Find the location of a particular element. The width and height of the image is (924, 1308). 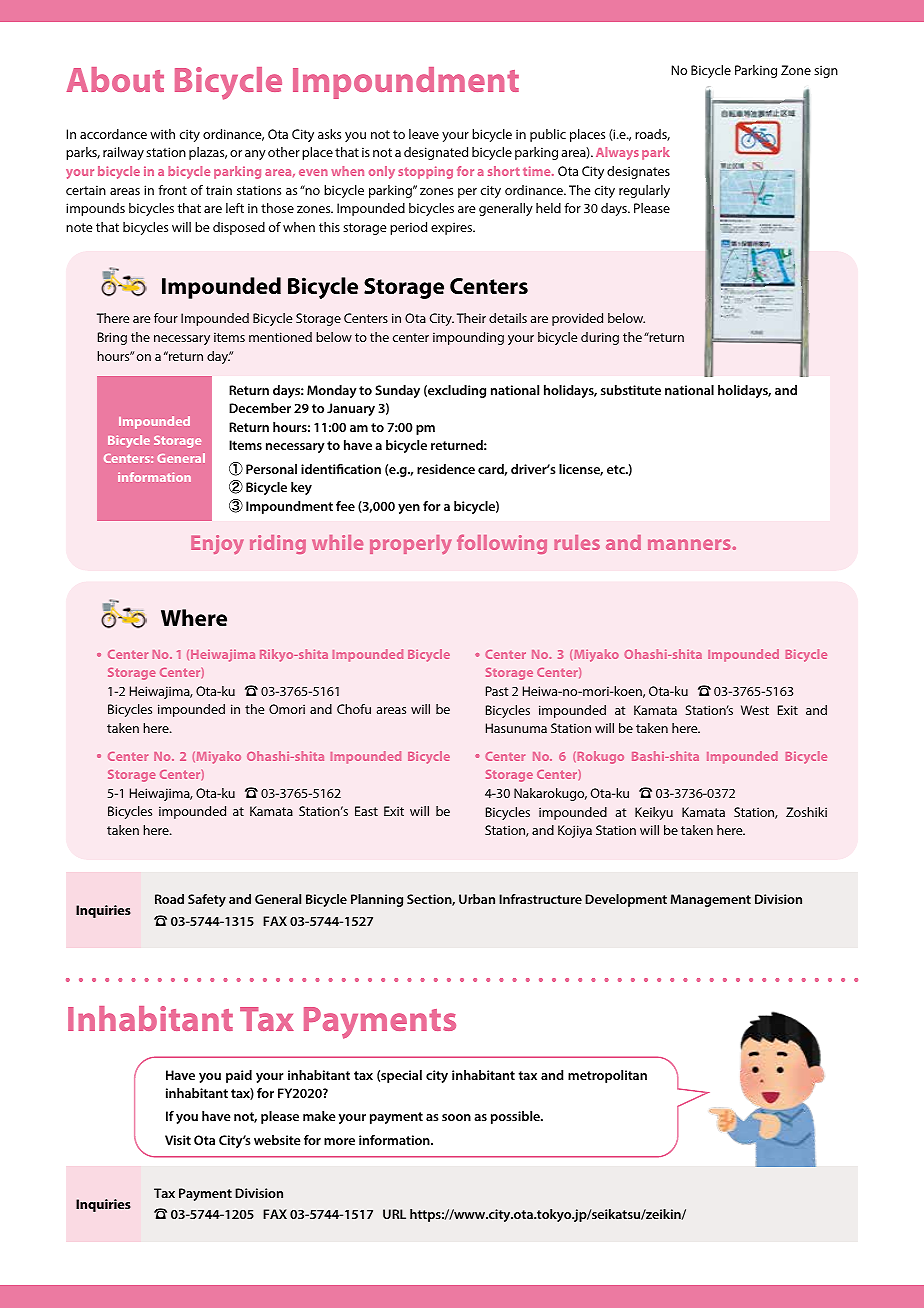

Planning is located at coordinates (377, 900).
